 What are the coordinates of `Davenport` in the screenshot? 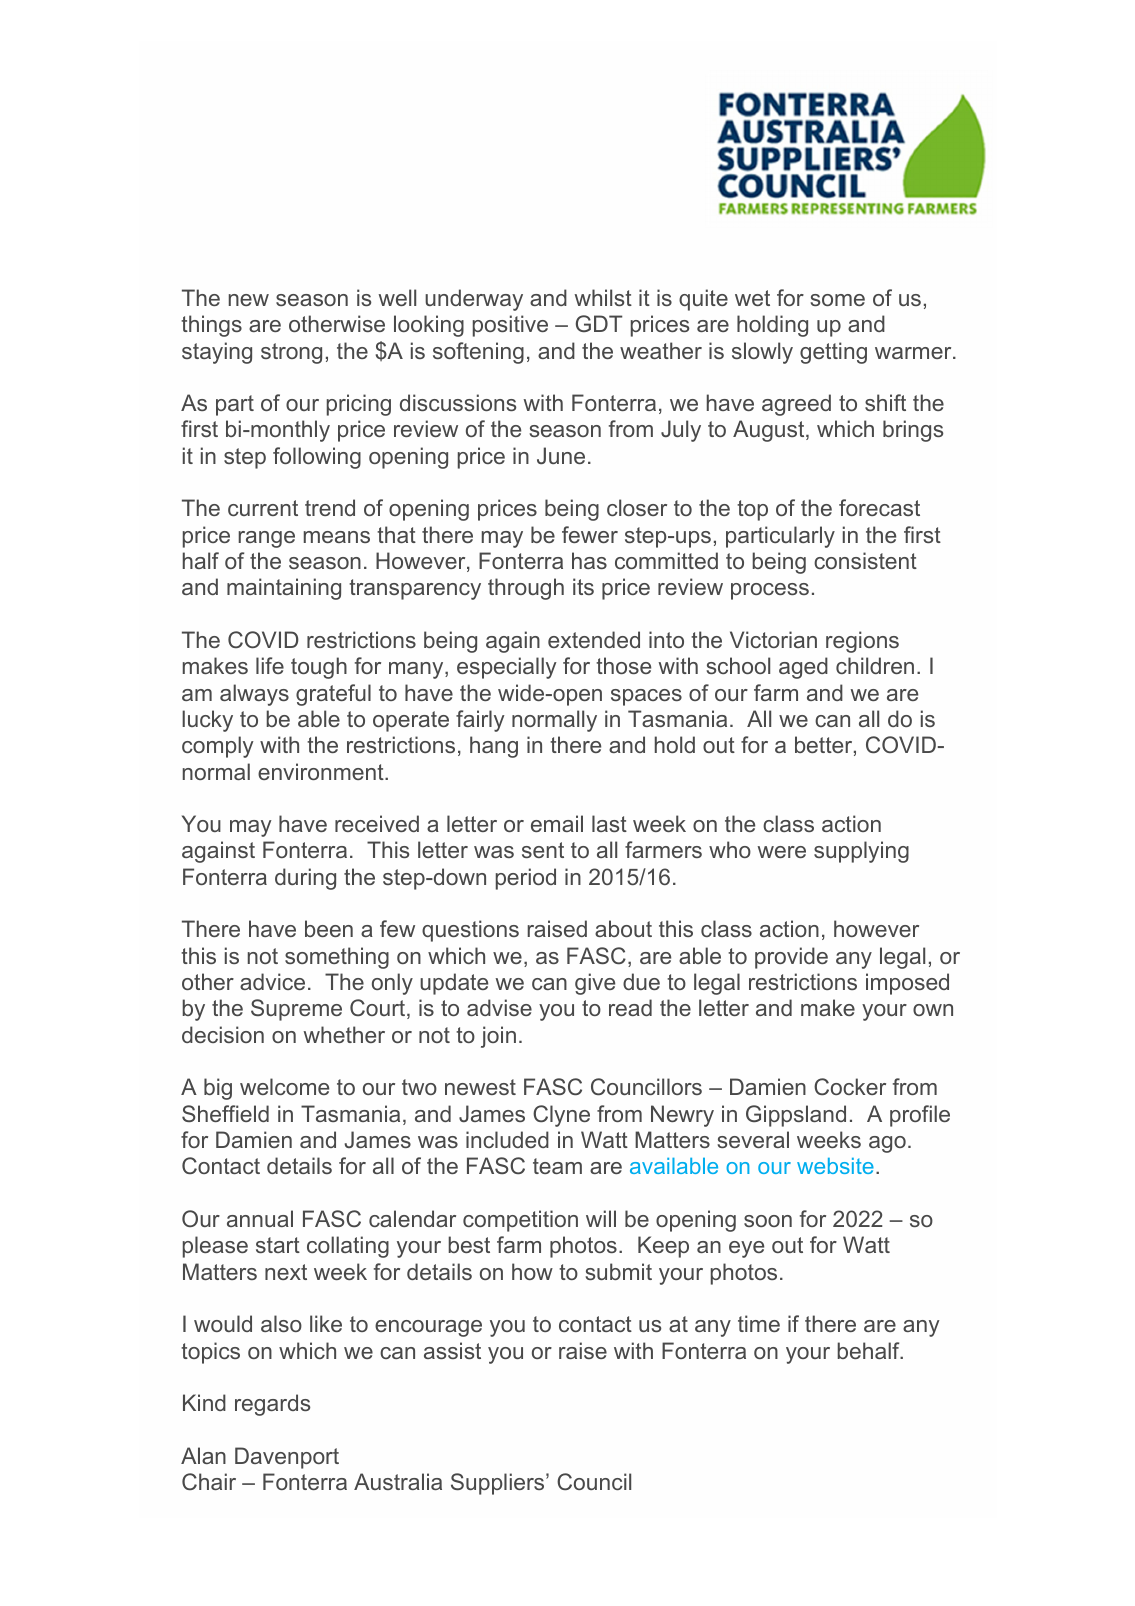 It's located at (287, 1458).
